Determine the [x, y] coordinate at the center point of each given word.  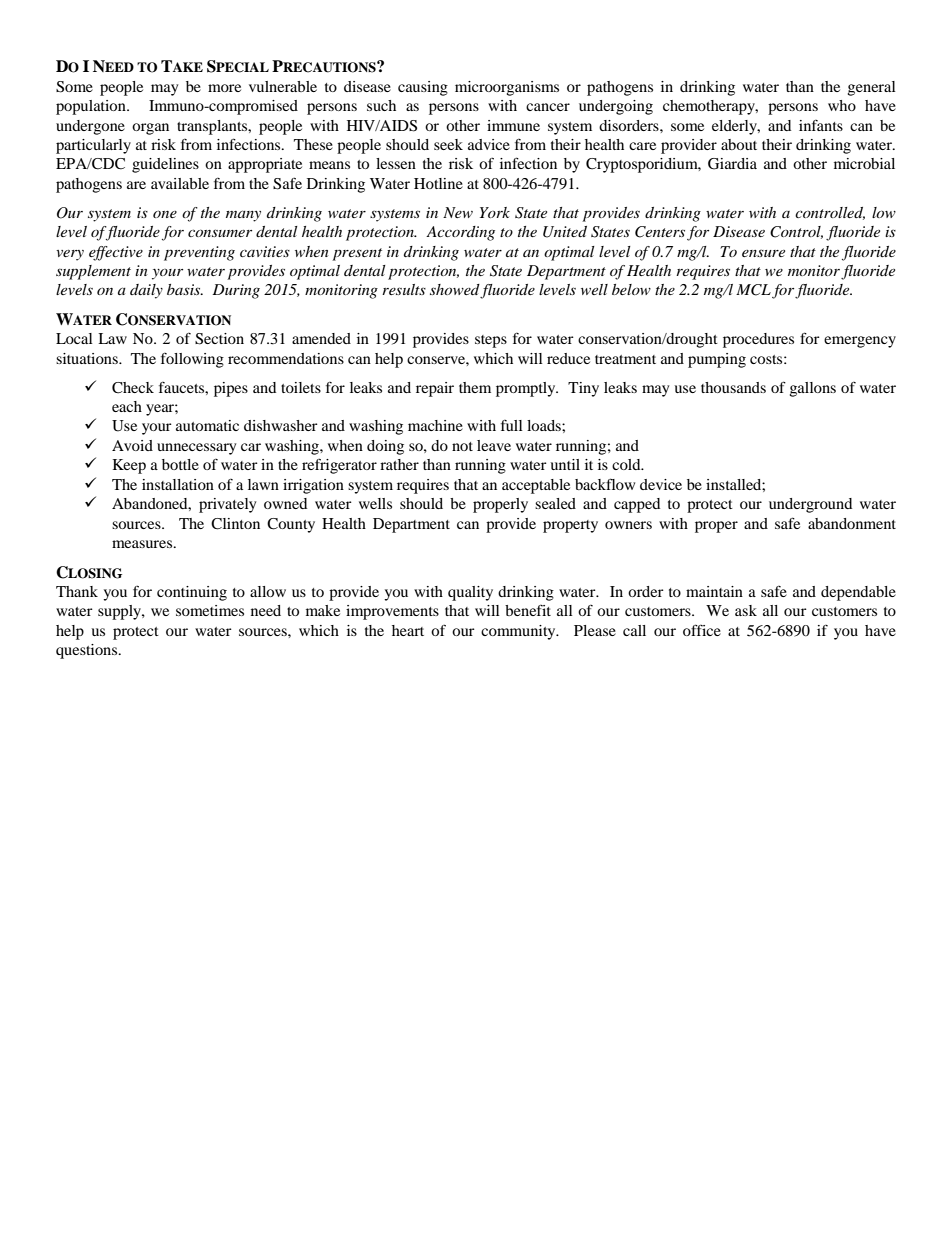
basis [185, 289]
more [224, 88]
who [842, 105]
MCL [753, 290]
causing [423, 88]
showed [455, 291]
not [462, 446]
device [661, 484]
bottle [180, 464]
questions [88, 651]
